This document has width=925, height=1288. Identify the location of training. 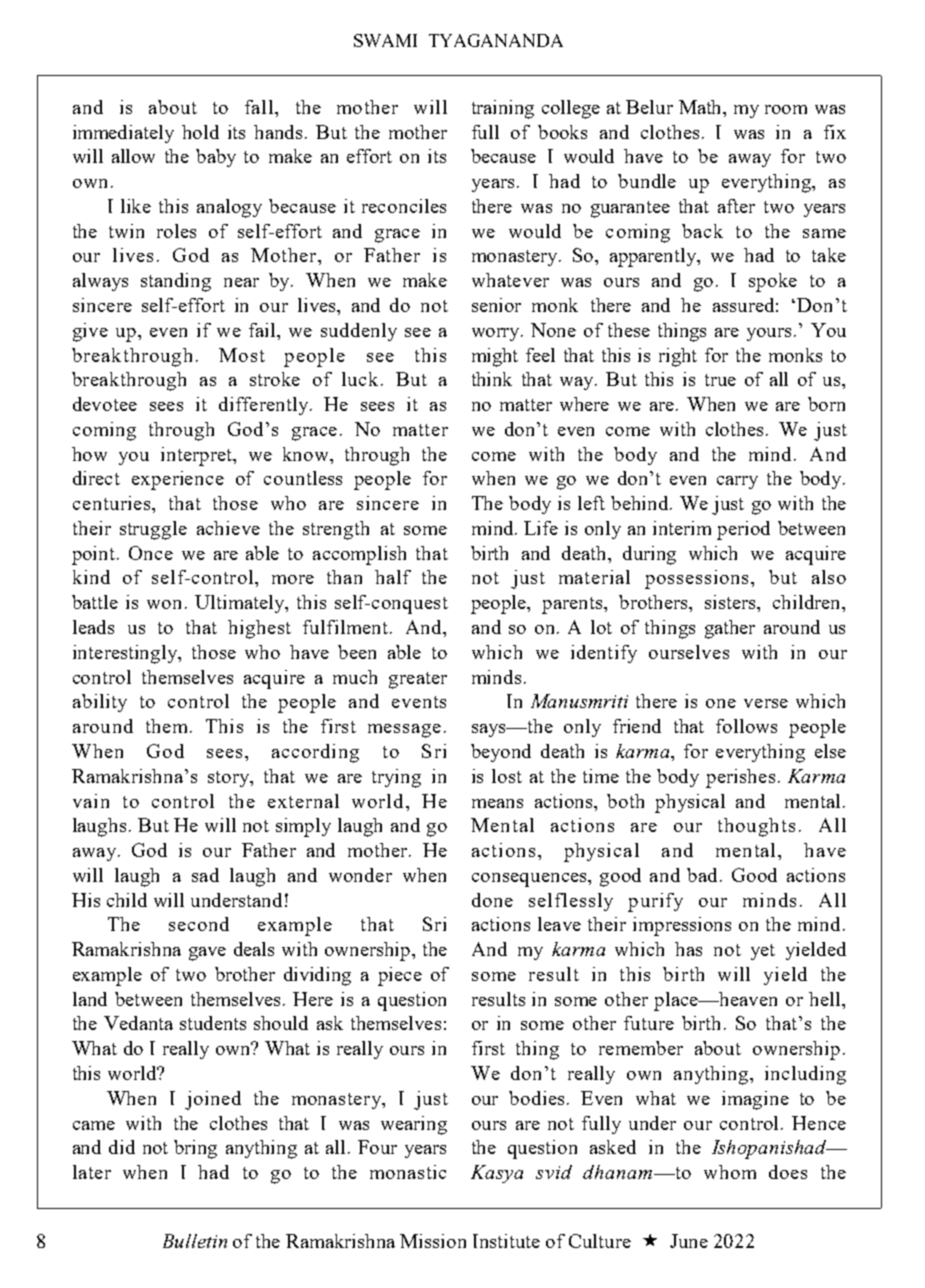
(503, 109).
